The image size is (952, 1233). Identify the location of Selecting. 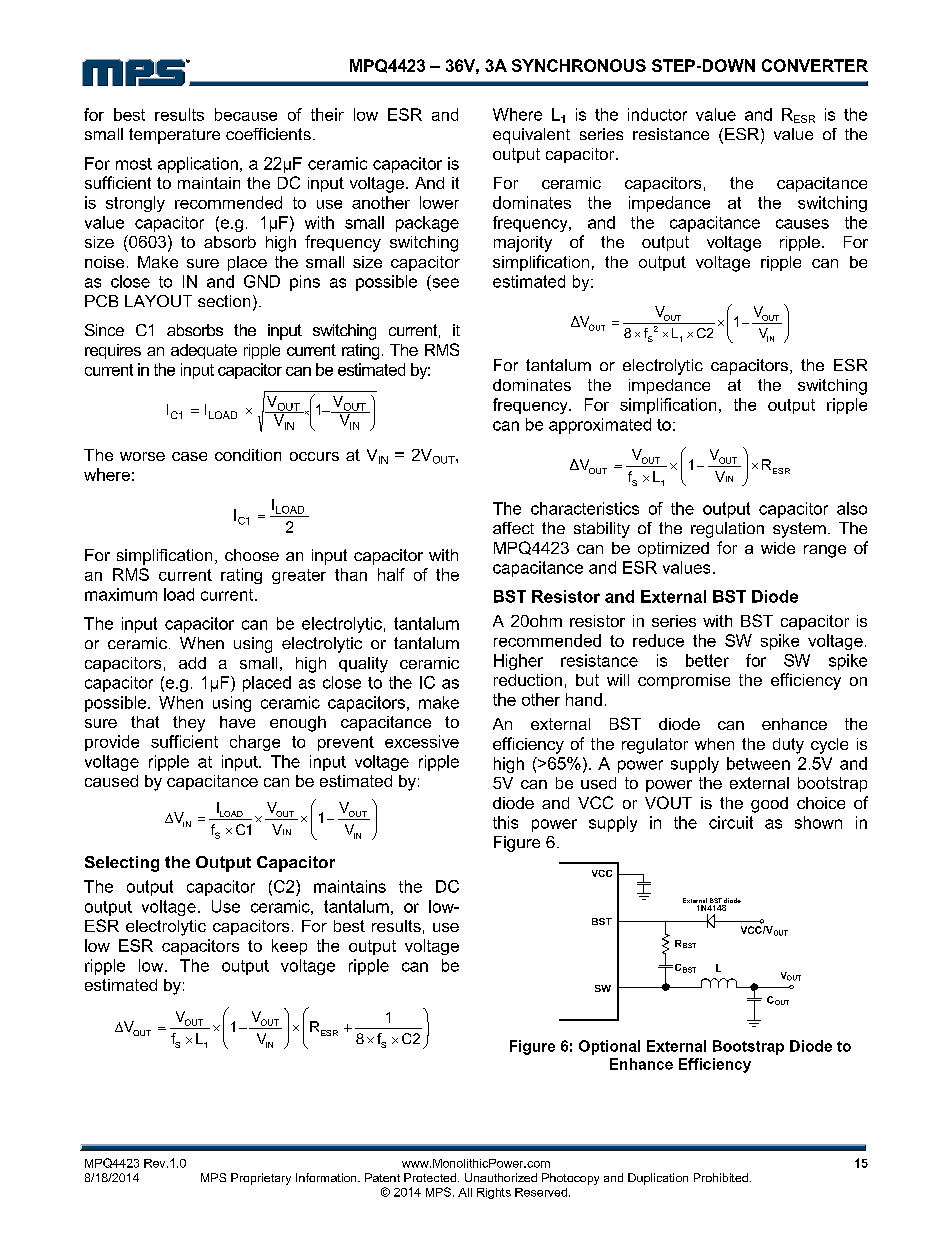
(122, 864).
